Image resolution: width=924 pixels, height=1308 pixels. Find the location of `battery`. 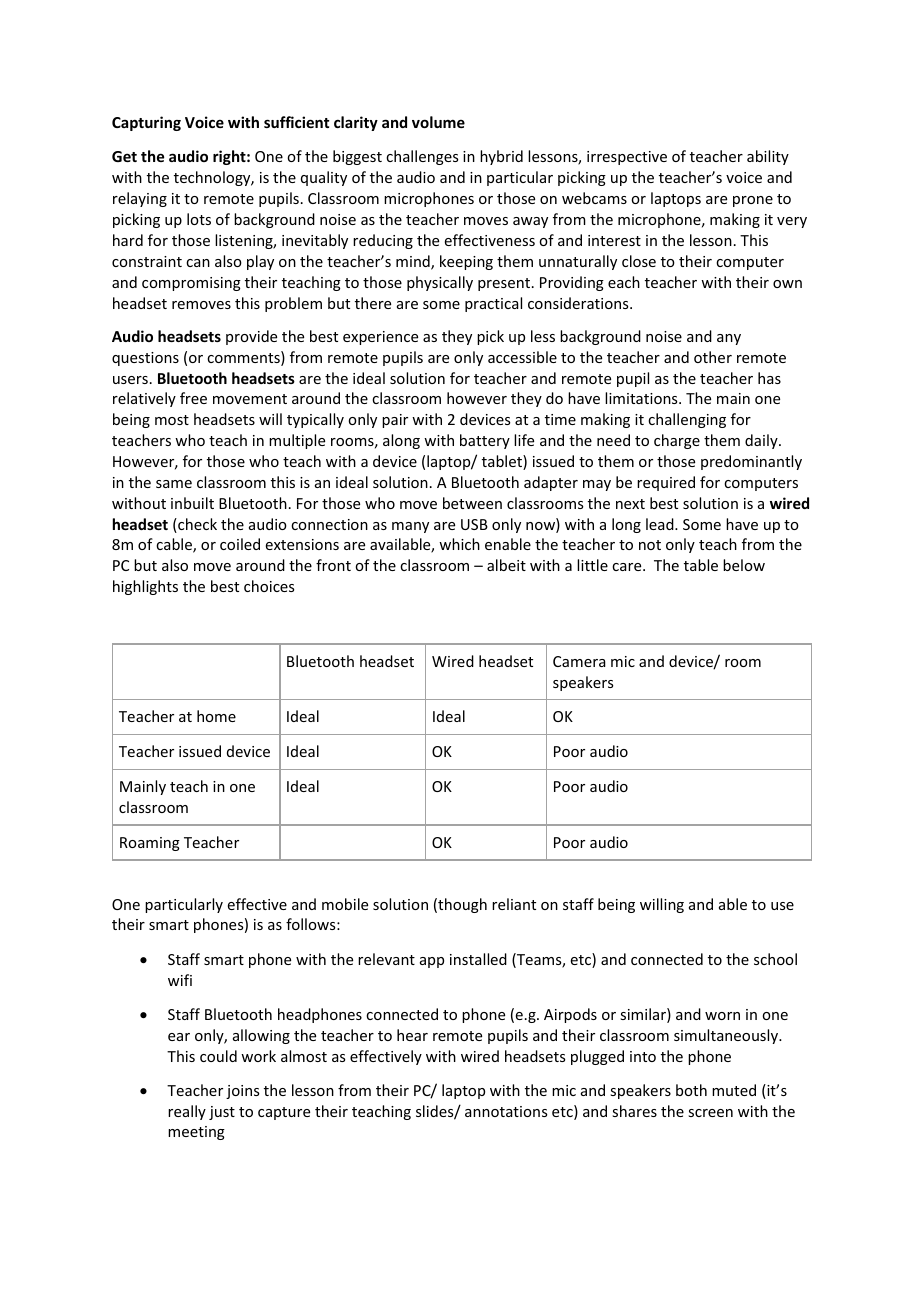

battery is located at coordinates (485, 441).
